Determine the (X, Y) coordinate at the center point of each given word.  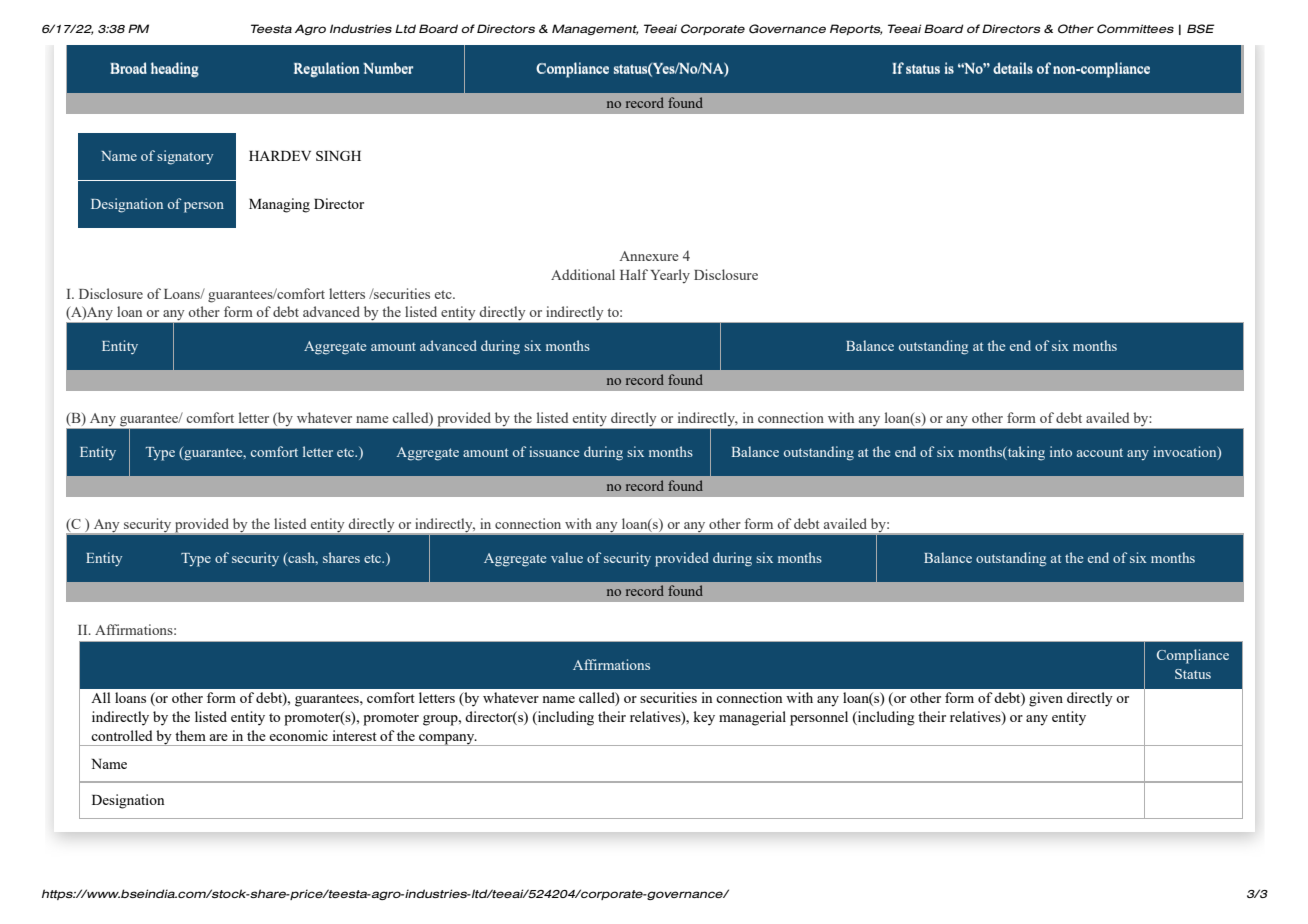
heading (175, 70)
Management (595, 29)
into (1061, 451)
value (567, 557)
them (190, 735)
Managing (279, 205)
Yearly (670, 276)
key (704, 718)
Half (634, 274)
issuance (554, 451)
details (1013, 68)
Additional (583, 274)
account (1100, 452)
